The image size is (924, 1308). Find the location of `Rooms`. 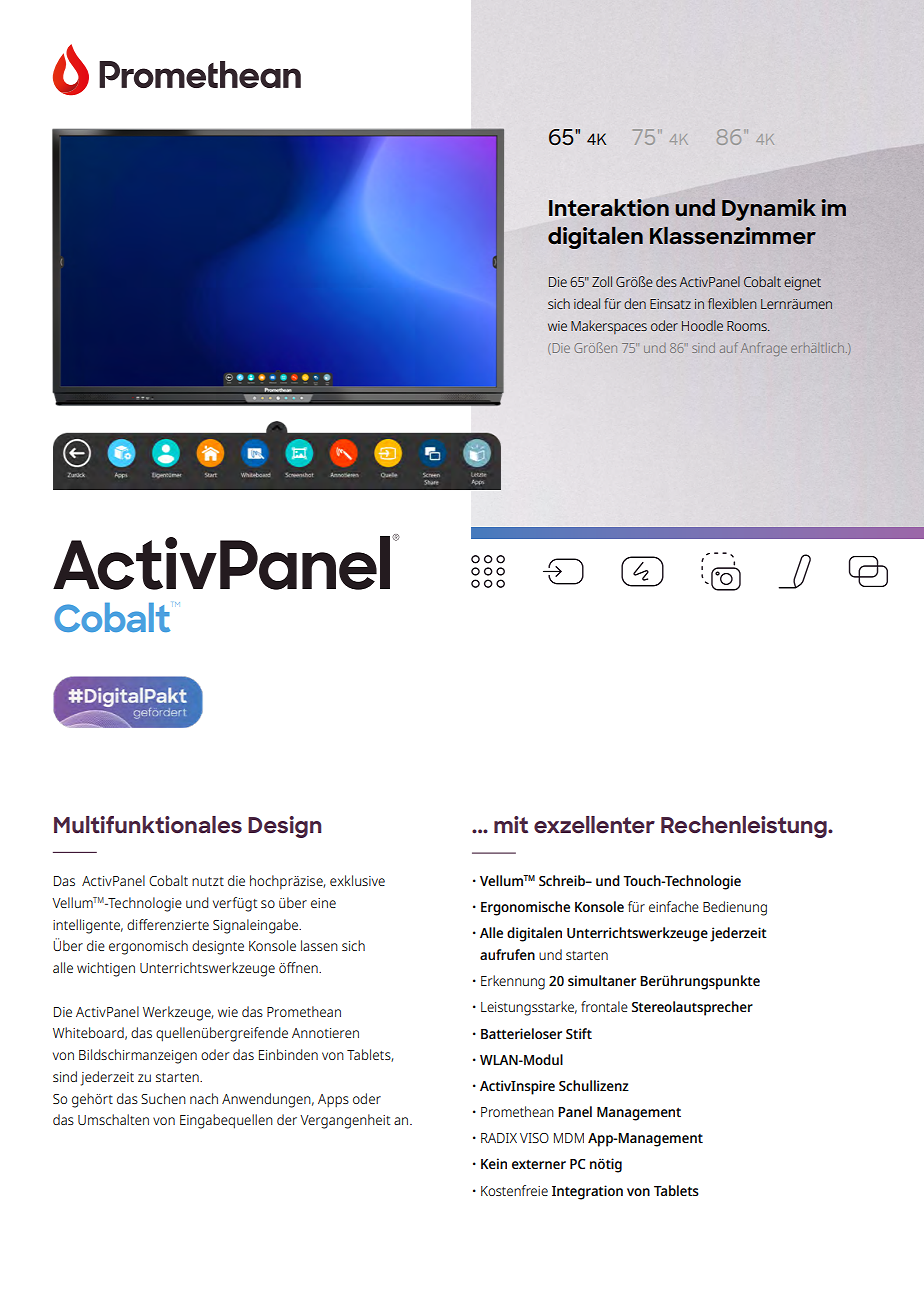

Rooms is located at coordinates (748, 326).
